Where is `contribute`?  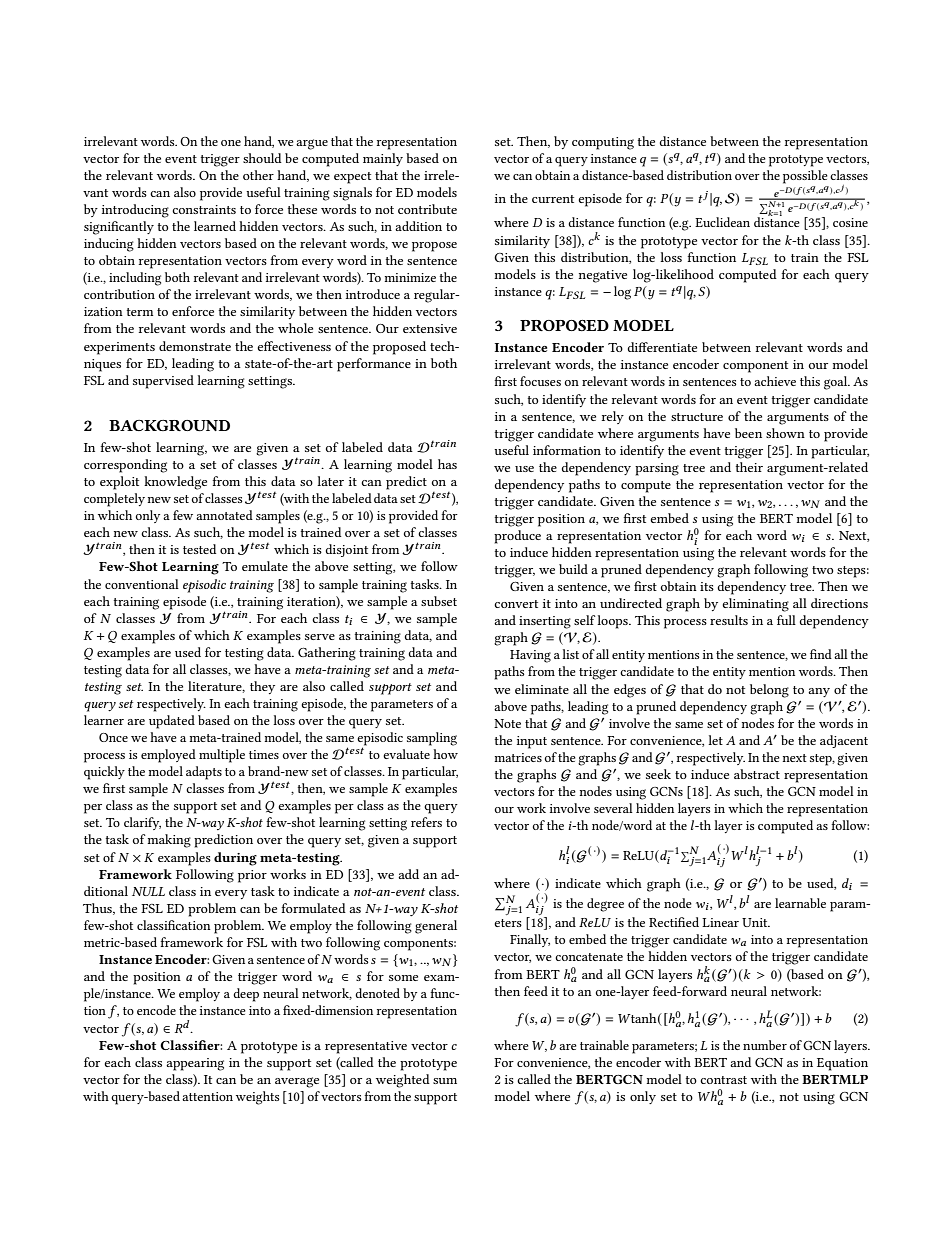
contribute is located at coordinates (427, 209).
